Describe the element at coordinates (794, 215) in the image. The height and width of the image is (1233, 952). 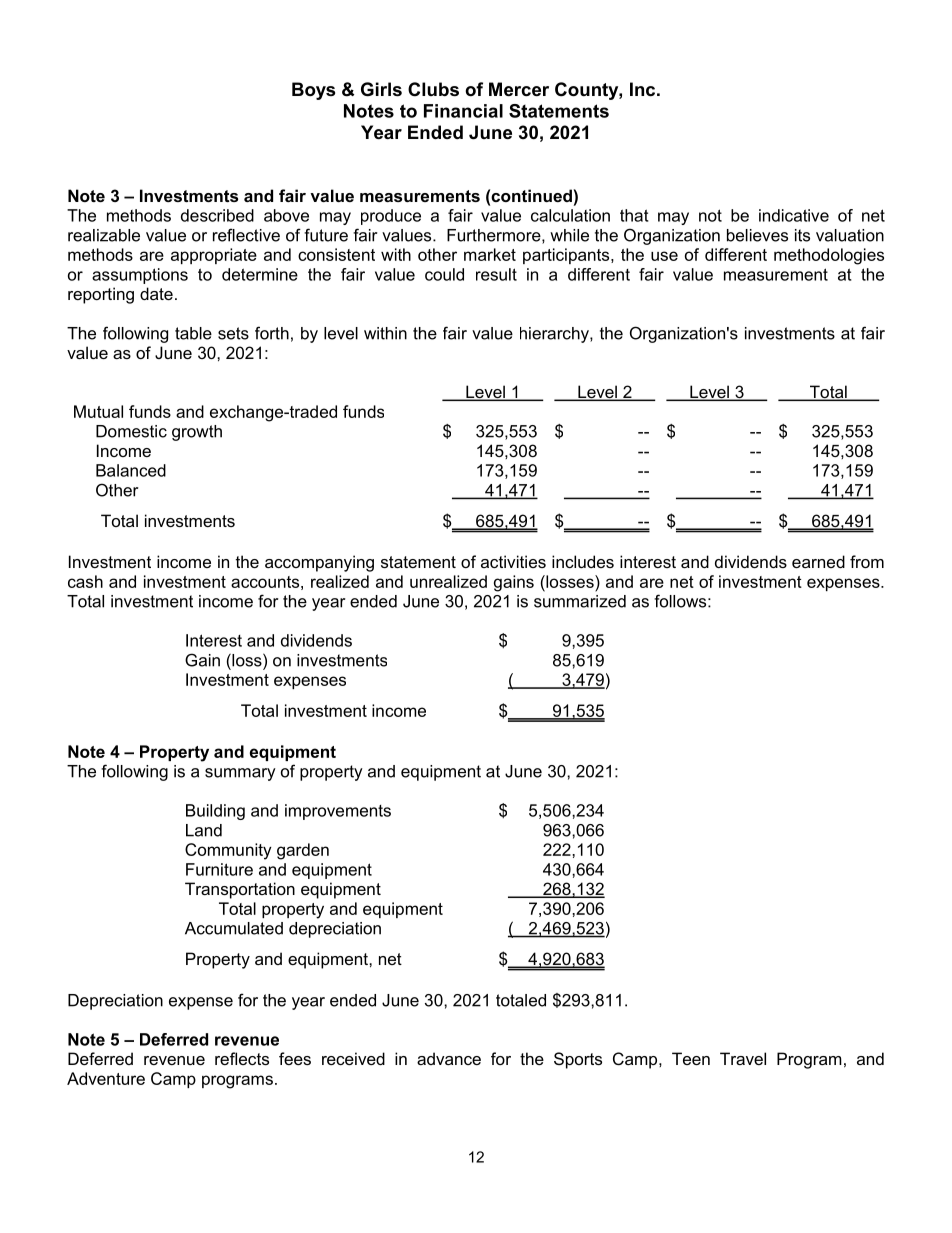
I see `indicative` at that location.
